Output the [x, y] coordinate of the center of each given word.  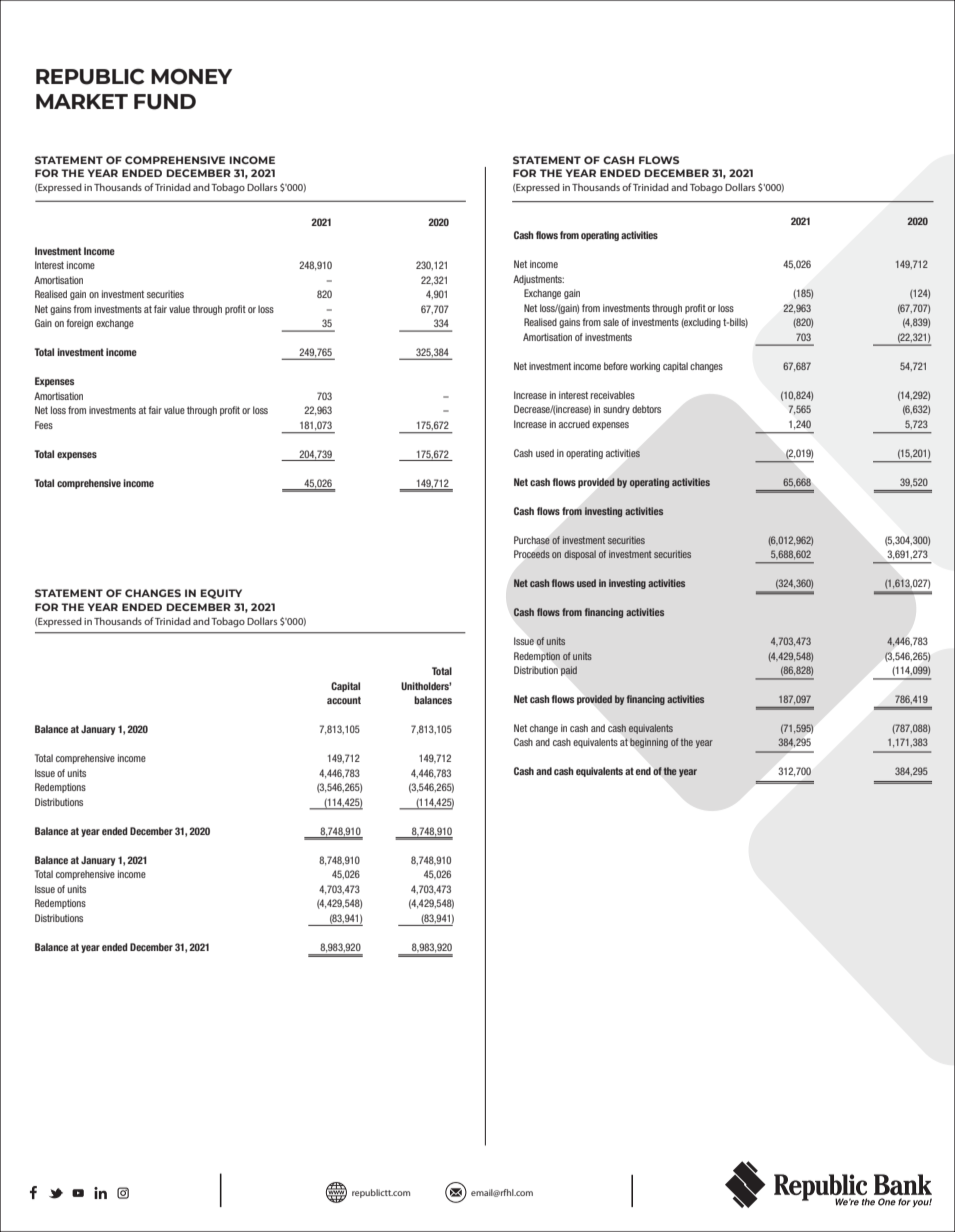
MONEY [191, 76]
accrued [574, 424]
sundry [616, 410]
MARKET [82, 101]
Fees [44, 425]
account [344, 700]
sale [611, 322]
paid [569, 671]
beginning [649, 743]
